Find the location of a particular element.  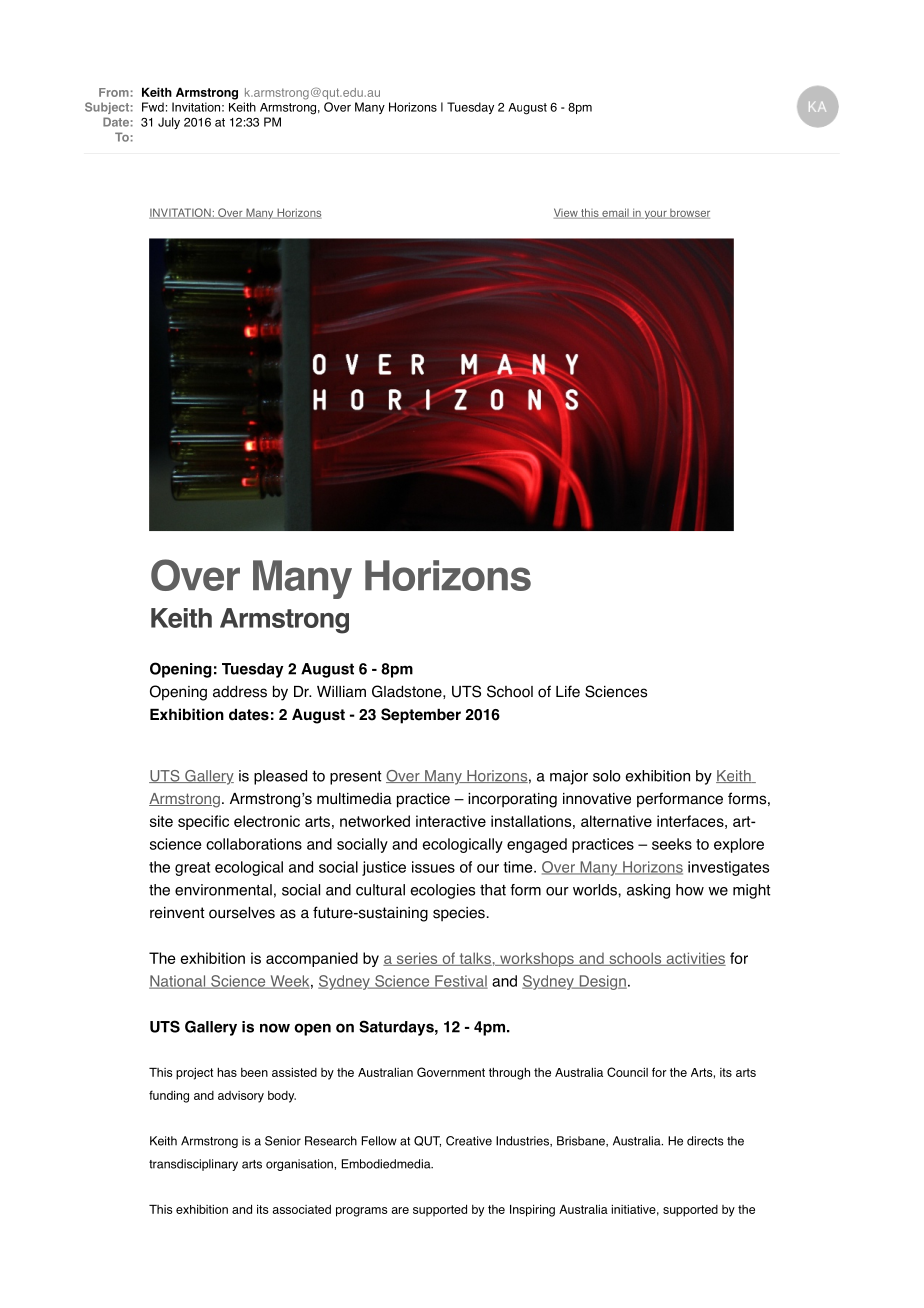

are is located at coordinates (400, 1210).
